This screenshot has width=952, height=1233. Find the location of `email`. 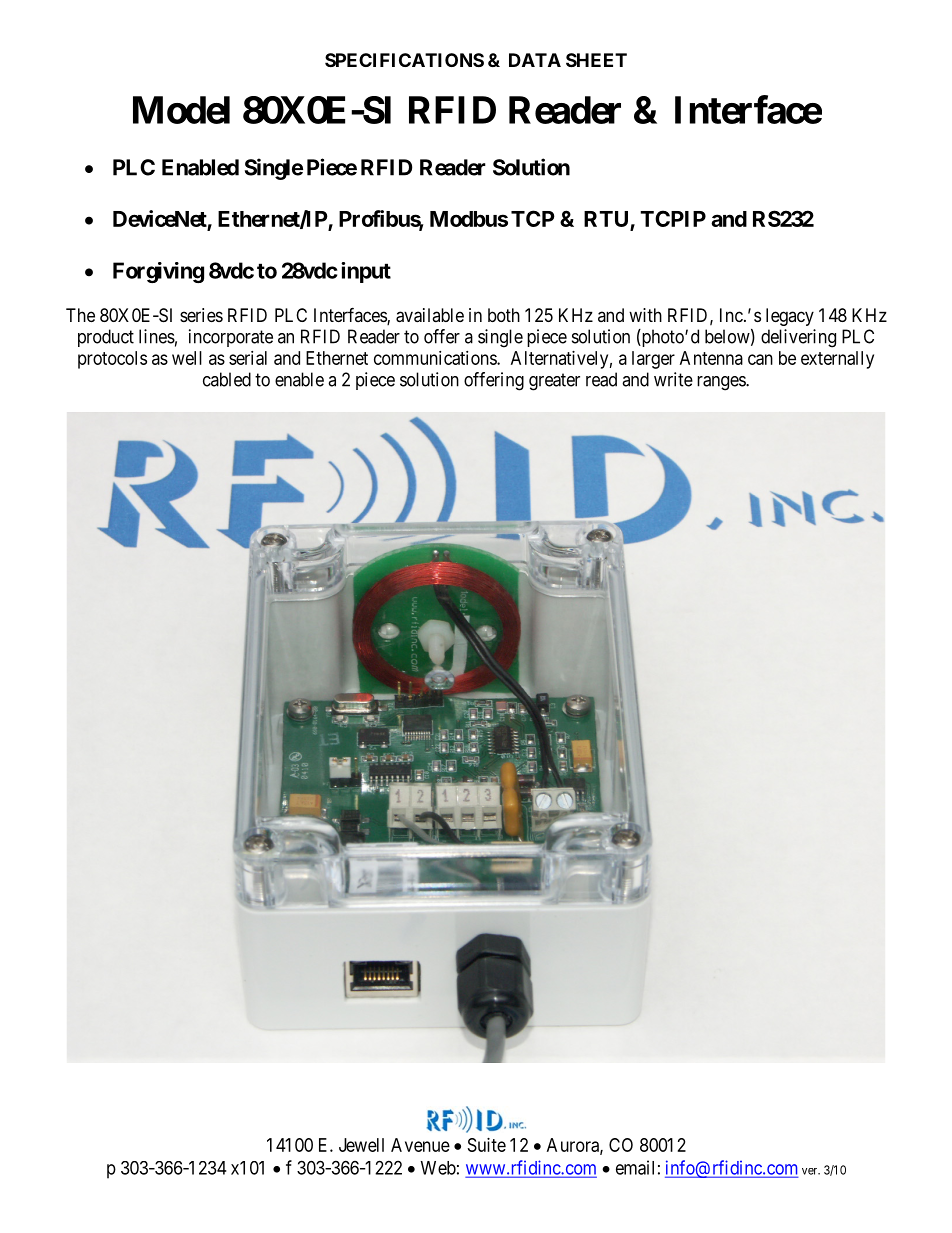

email is located at coordinates (635, 1167).
